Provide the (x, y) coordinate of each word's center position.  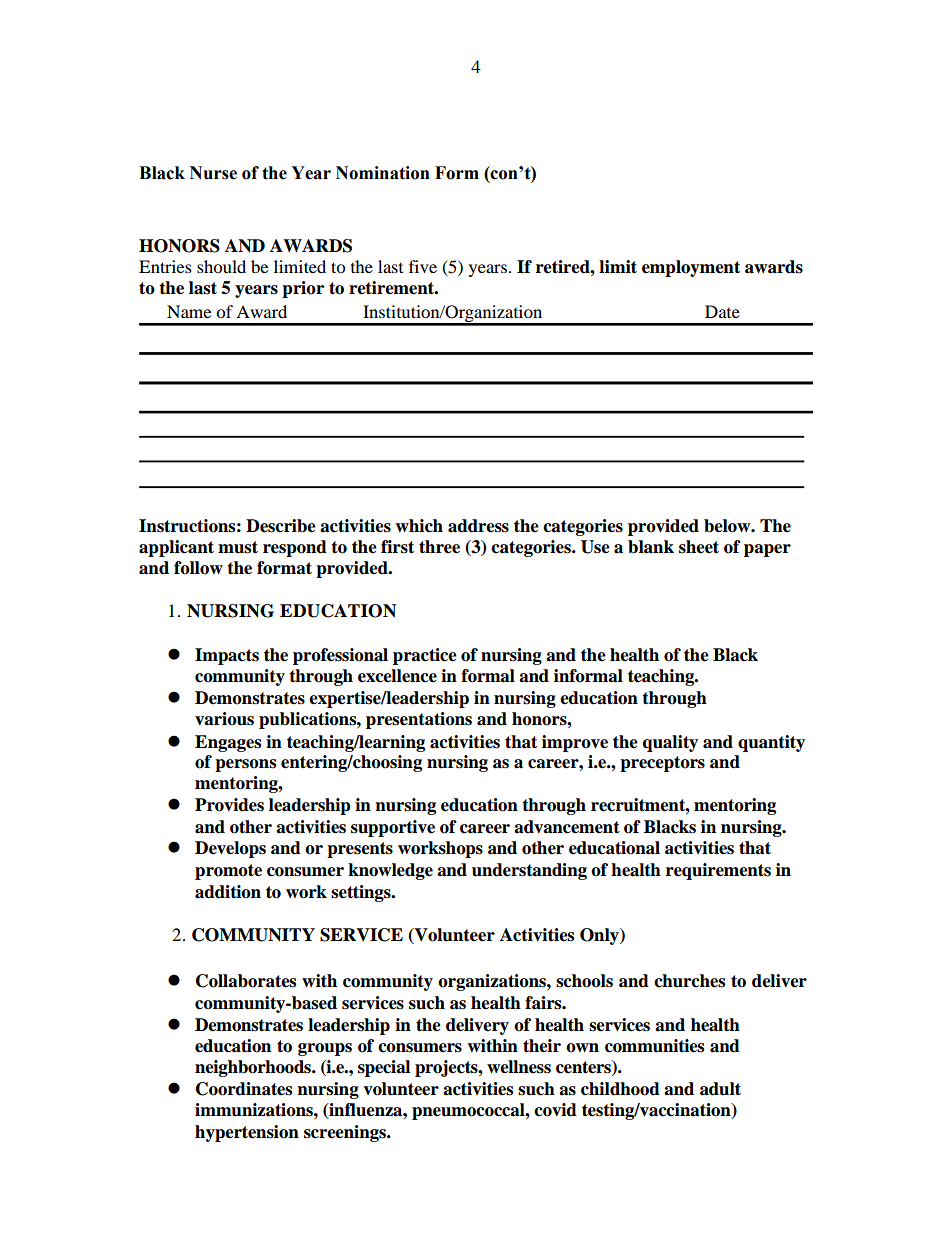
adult (720, 1089)
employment (691, 268)
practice (425, 656)
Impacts (227, 656)
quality (670, 743)
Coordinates (244, 1089)
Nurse (213, 173)
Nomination (383, 173)
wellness (519, 1067)
